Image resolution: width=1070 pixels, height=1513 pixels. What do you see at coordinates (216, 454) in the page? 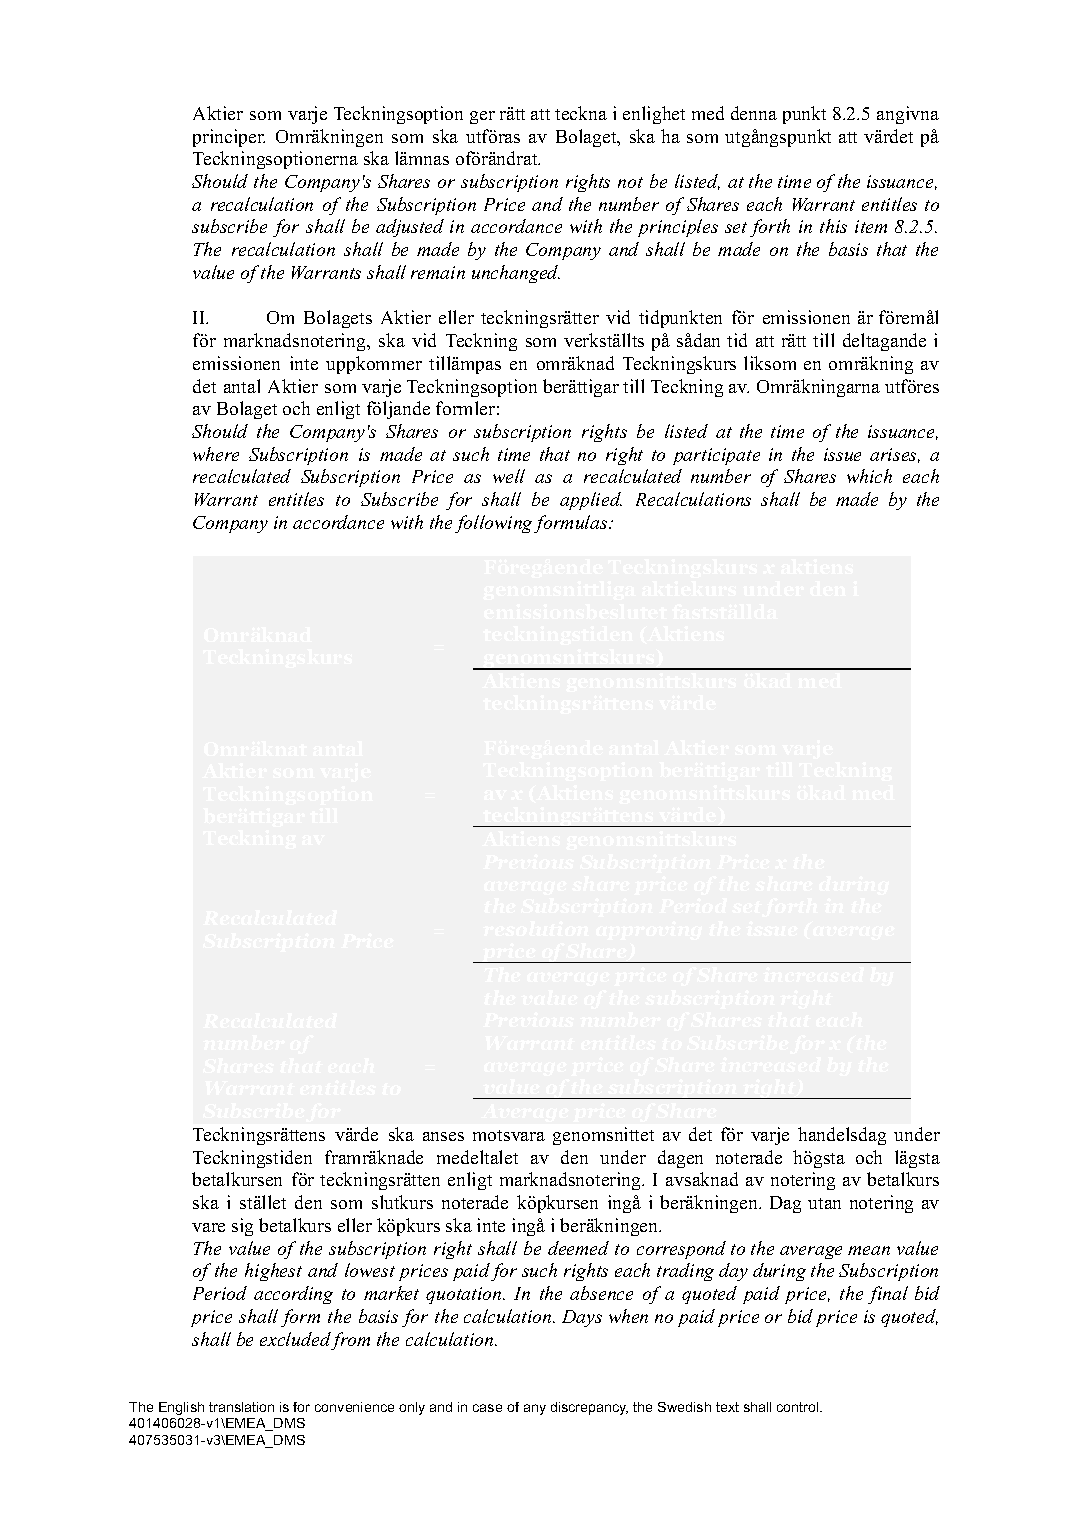
I see `where` at bounding box center [216, 454].
